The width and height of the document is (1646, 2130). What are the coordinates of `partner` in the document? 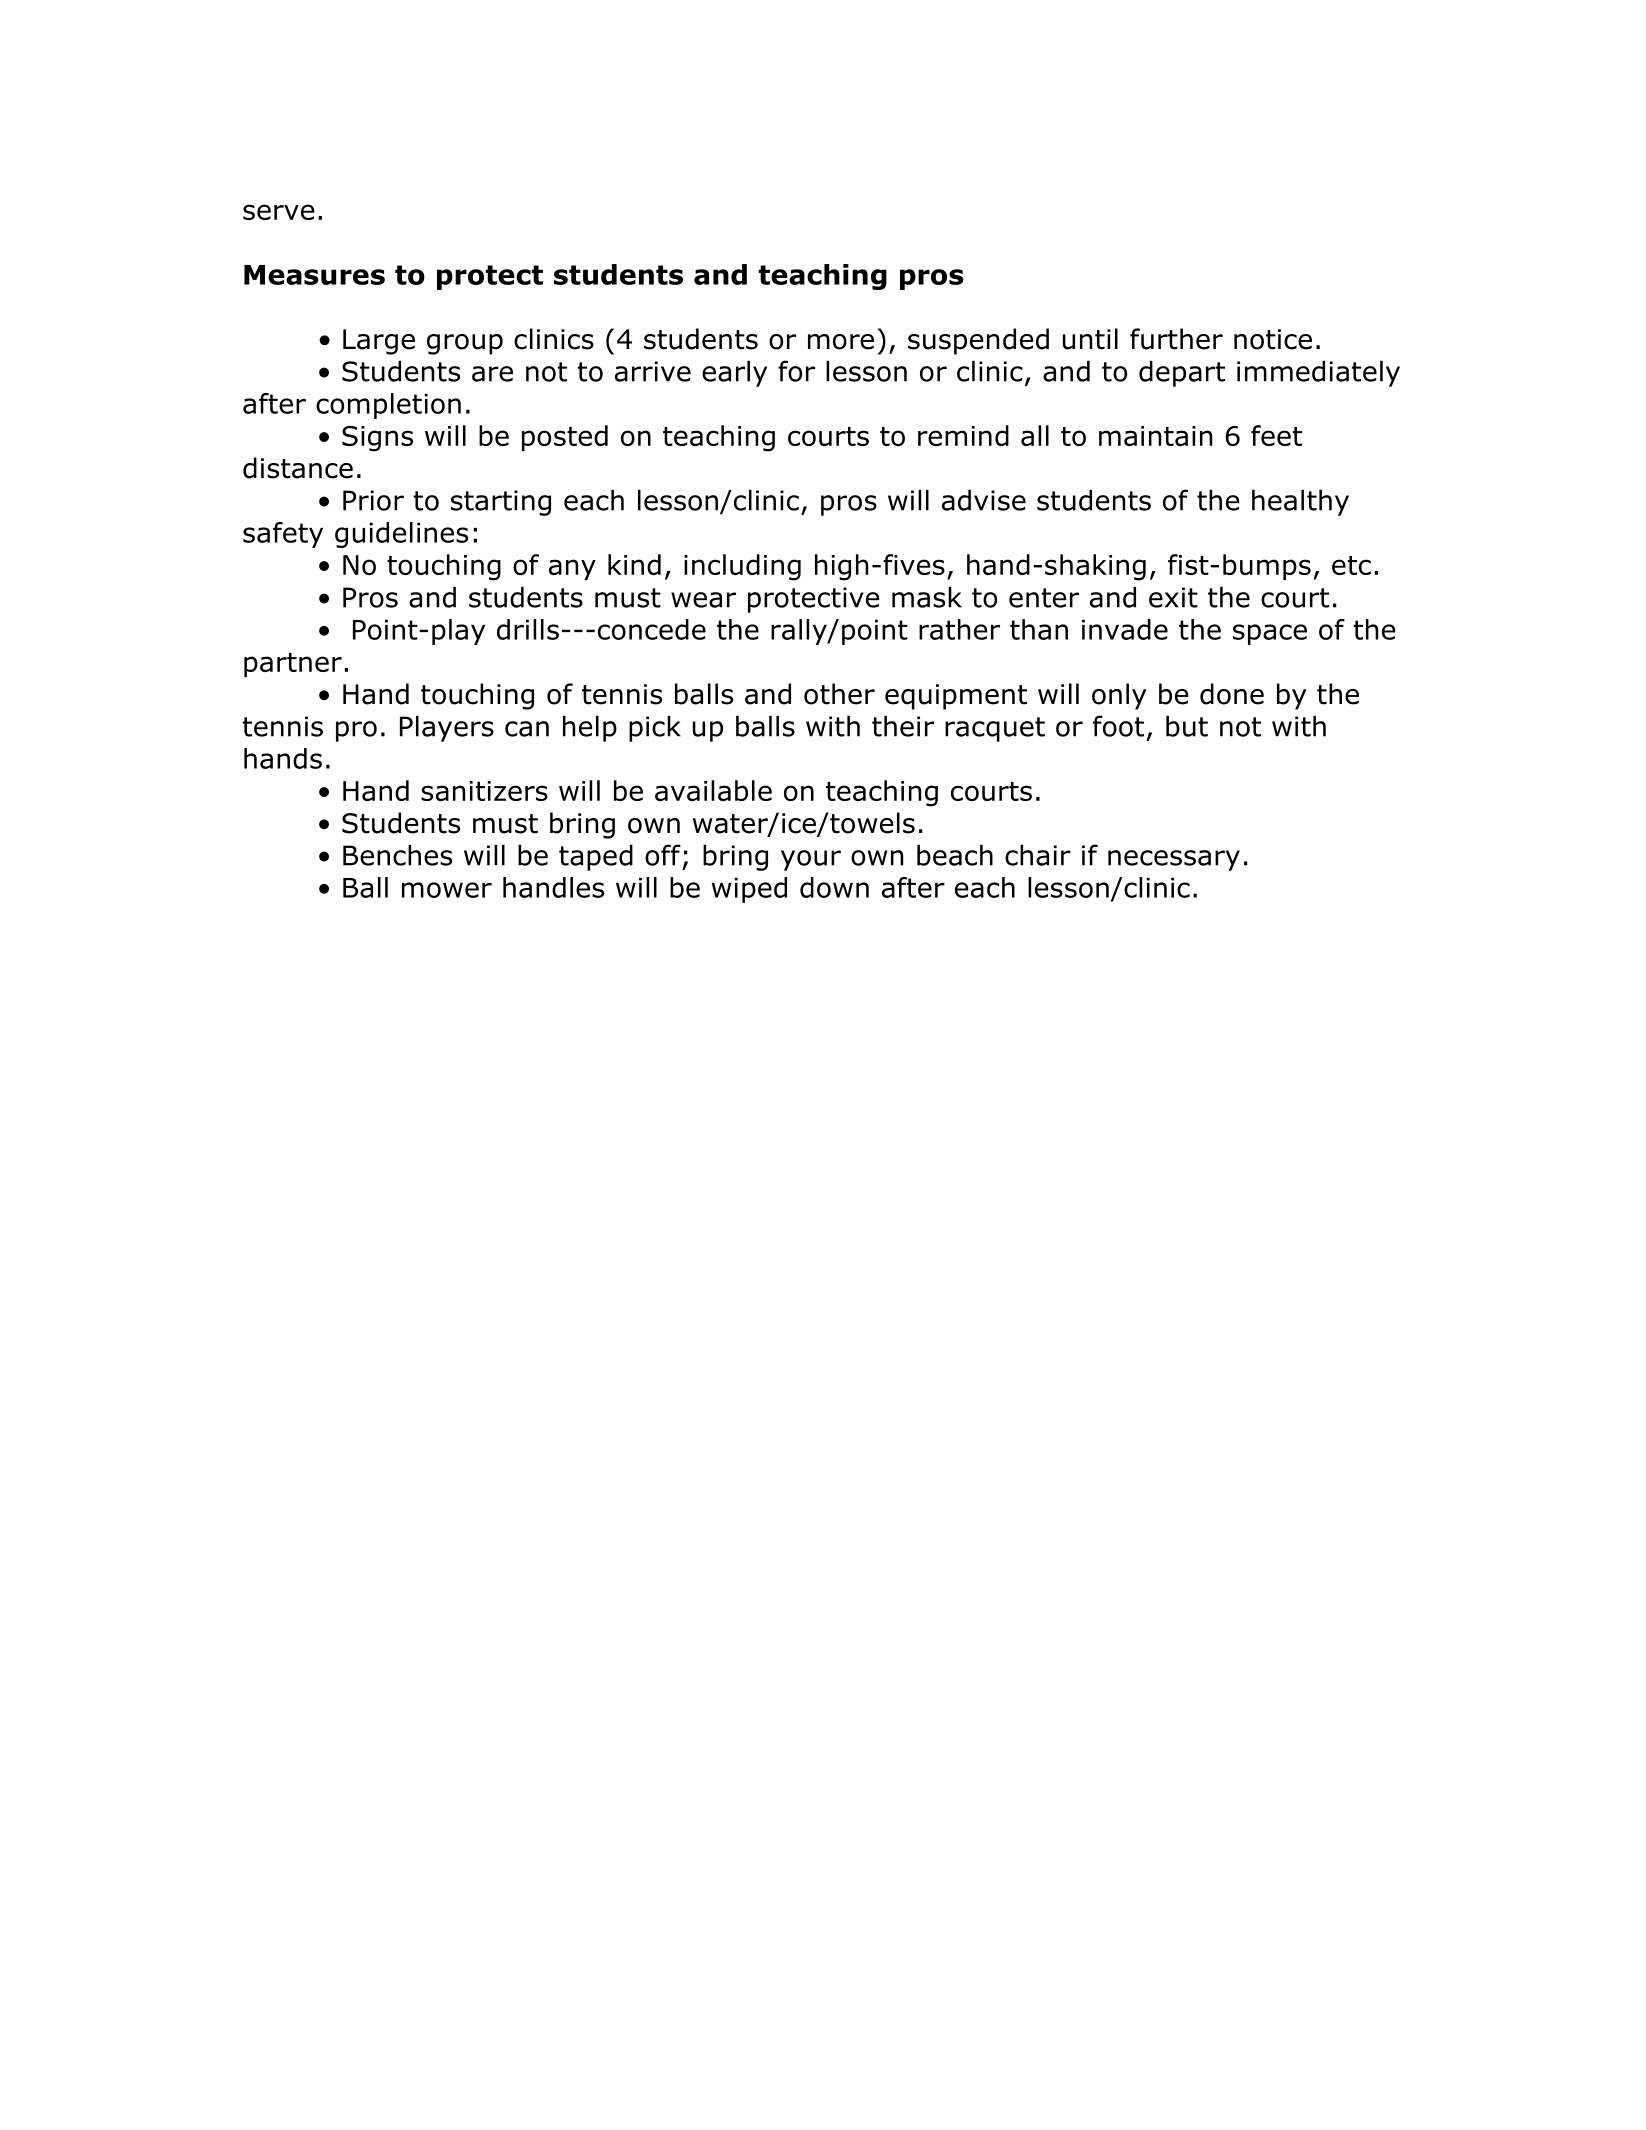 It's located at (293, 665).
